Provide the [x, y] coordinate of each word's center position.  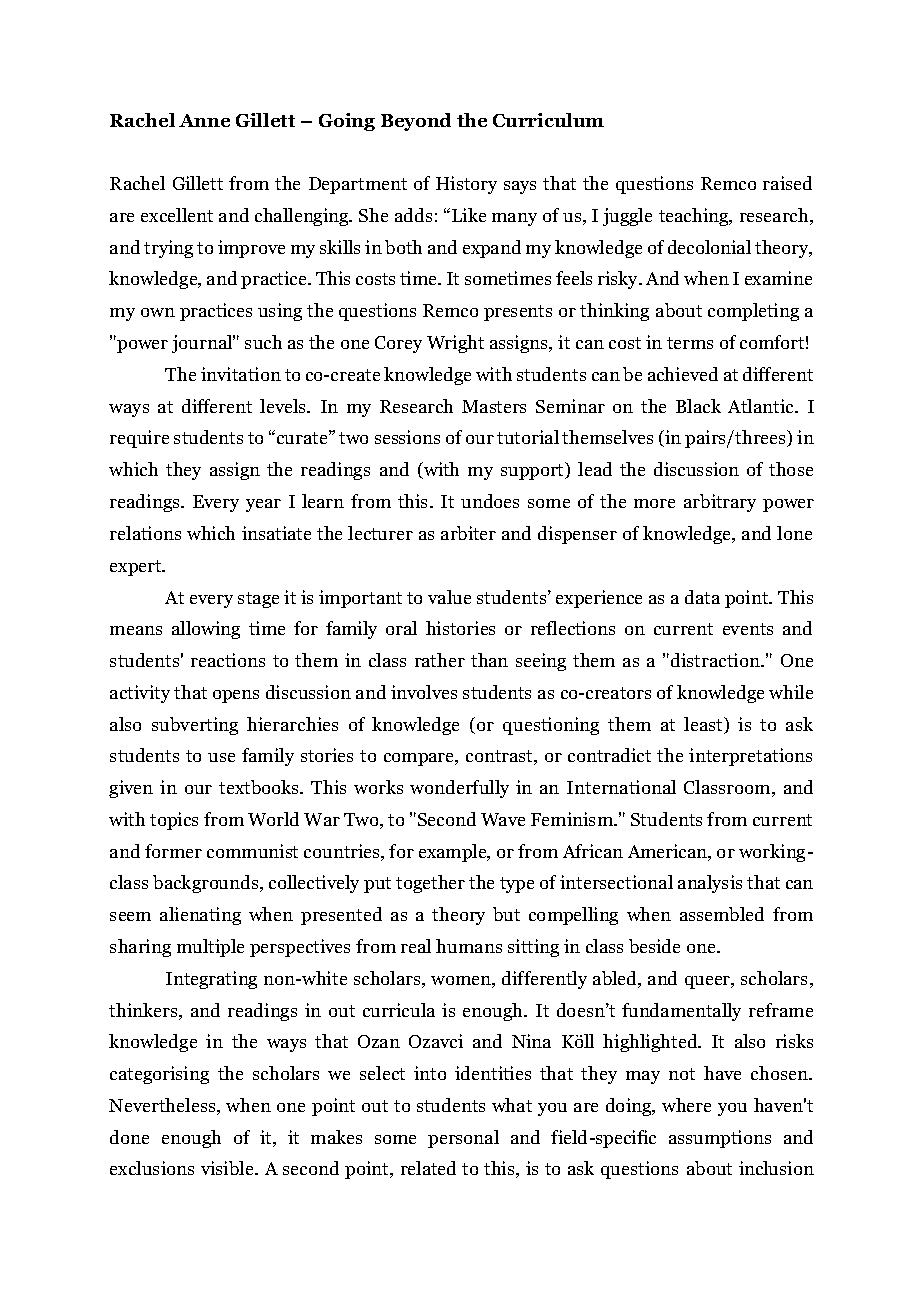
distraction [716, 660]
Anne [204, 120]
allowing [206, 630]
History [466, 185]
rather [440, 660]
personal [463, 1139]
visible [228, 1168]
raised [787, 183]
